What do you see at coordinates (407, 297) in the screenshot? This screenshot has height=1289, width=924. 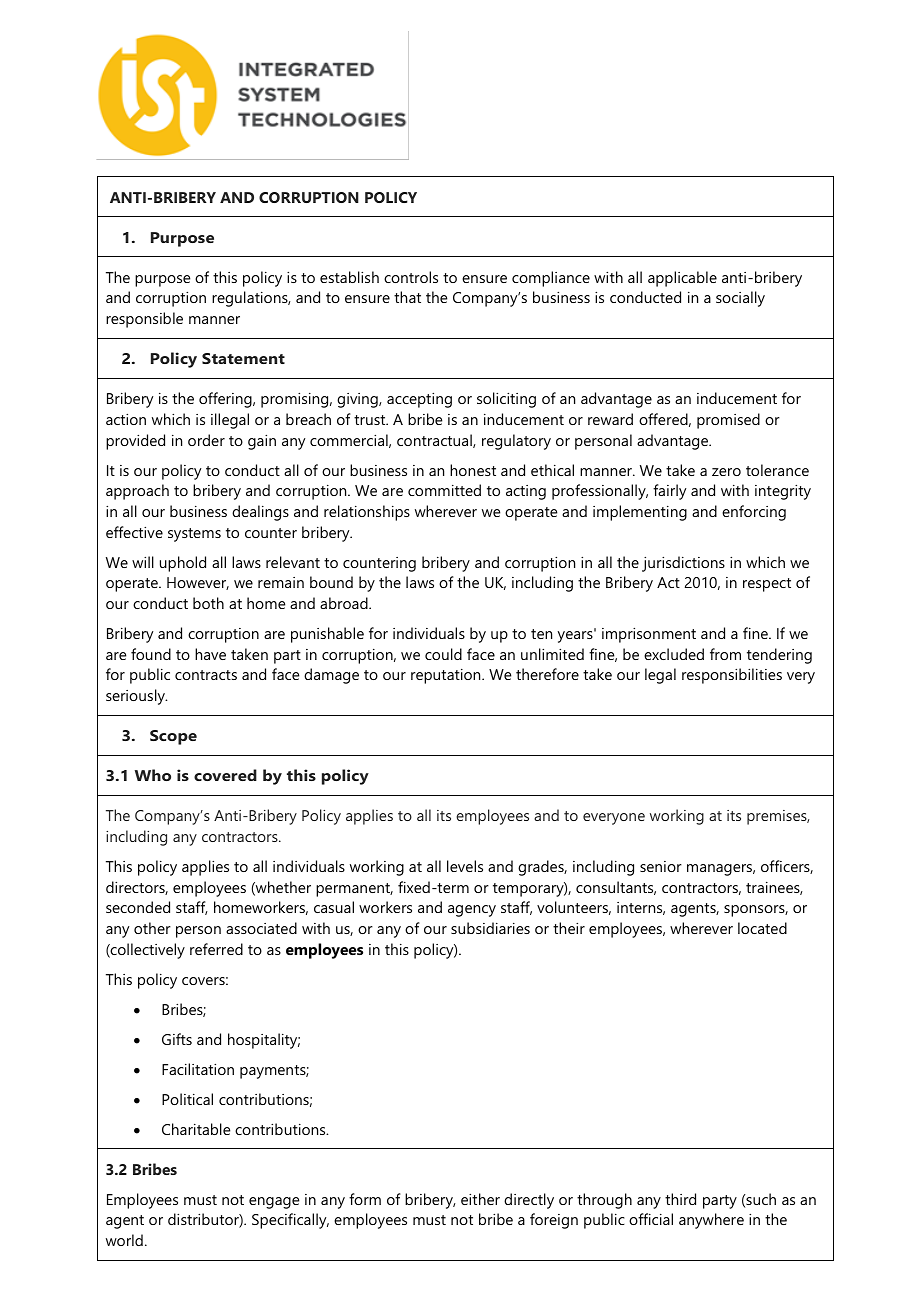 I see `that` at bounding box center [407, 297].
